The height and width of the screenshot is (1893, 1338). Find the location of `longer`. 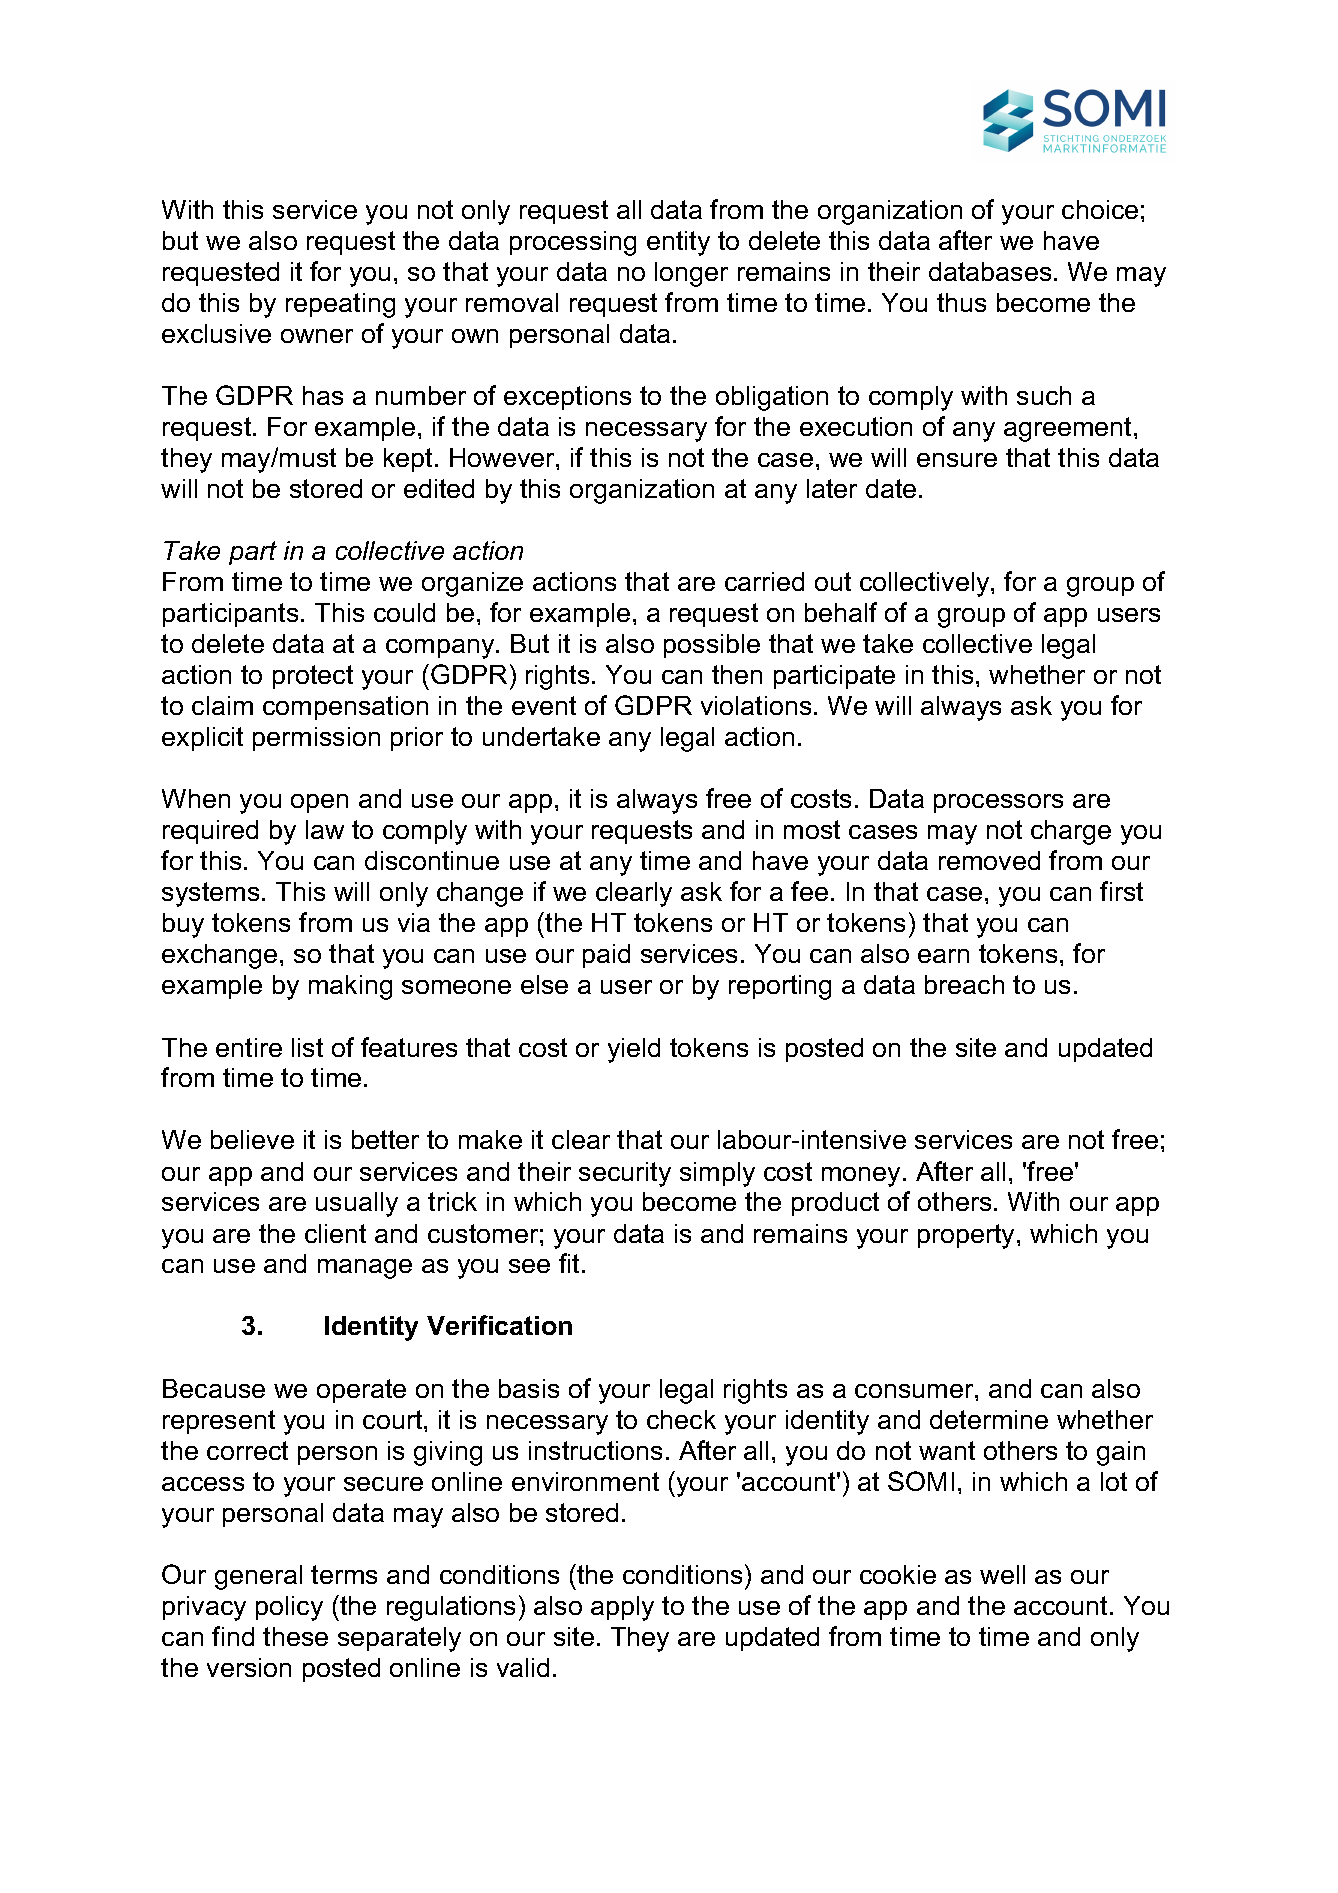

longer is located at coordinates (691, 274).
